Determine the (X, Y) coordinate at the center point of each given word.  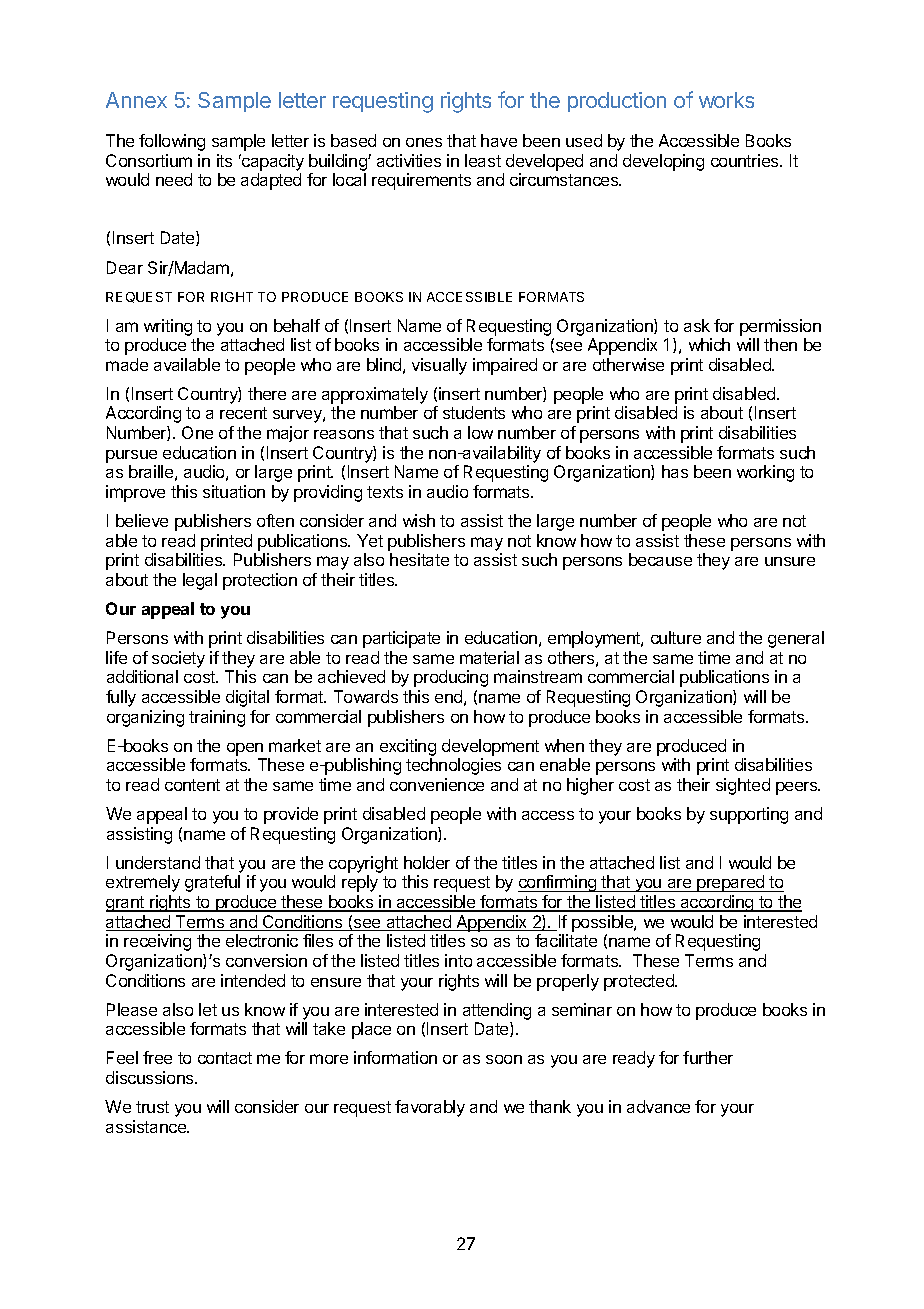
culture (676, 637)
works (726, 100)
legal (200, 581)
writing (168, 327)
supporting (749, 815)
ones (424, 142)
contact (225, 1058)
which (709, 344)
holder (427, 862)
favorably (430, 1108)
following (172, 142)
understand (158, 862)
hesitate (419, 559)
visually (439, 366)
